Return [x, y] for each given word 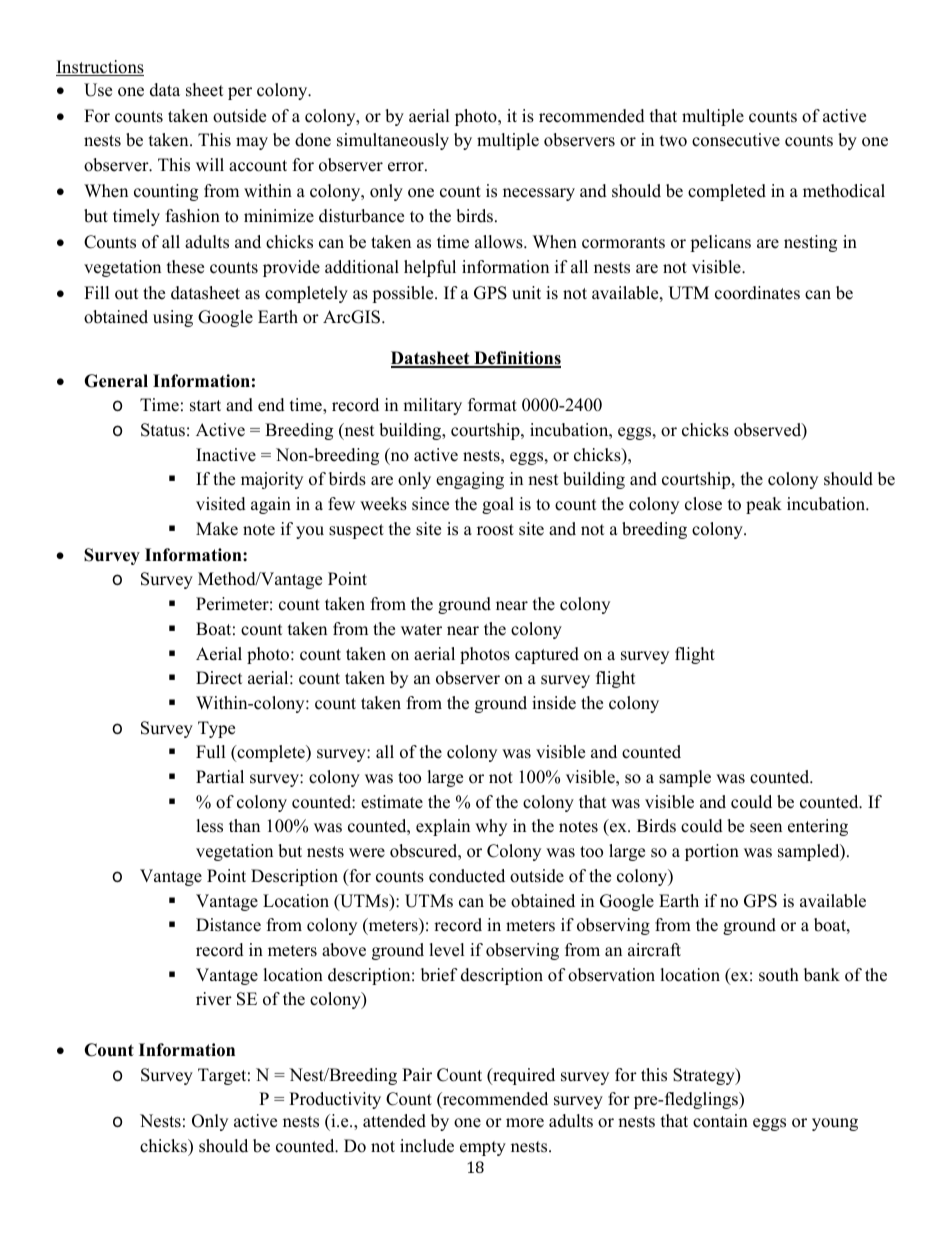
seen [766, 828]
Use [98, 90]
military [432, 406]
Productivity [335, 1100]
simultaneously [393, 141]
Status [163, 430]
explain [443, 827]
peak [764, 505]
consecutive [736, 140]
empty [483, 1148]
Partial [220, 776]
